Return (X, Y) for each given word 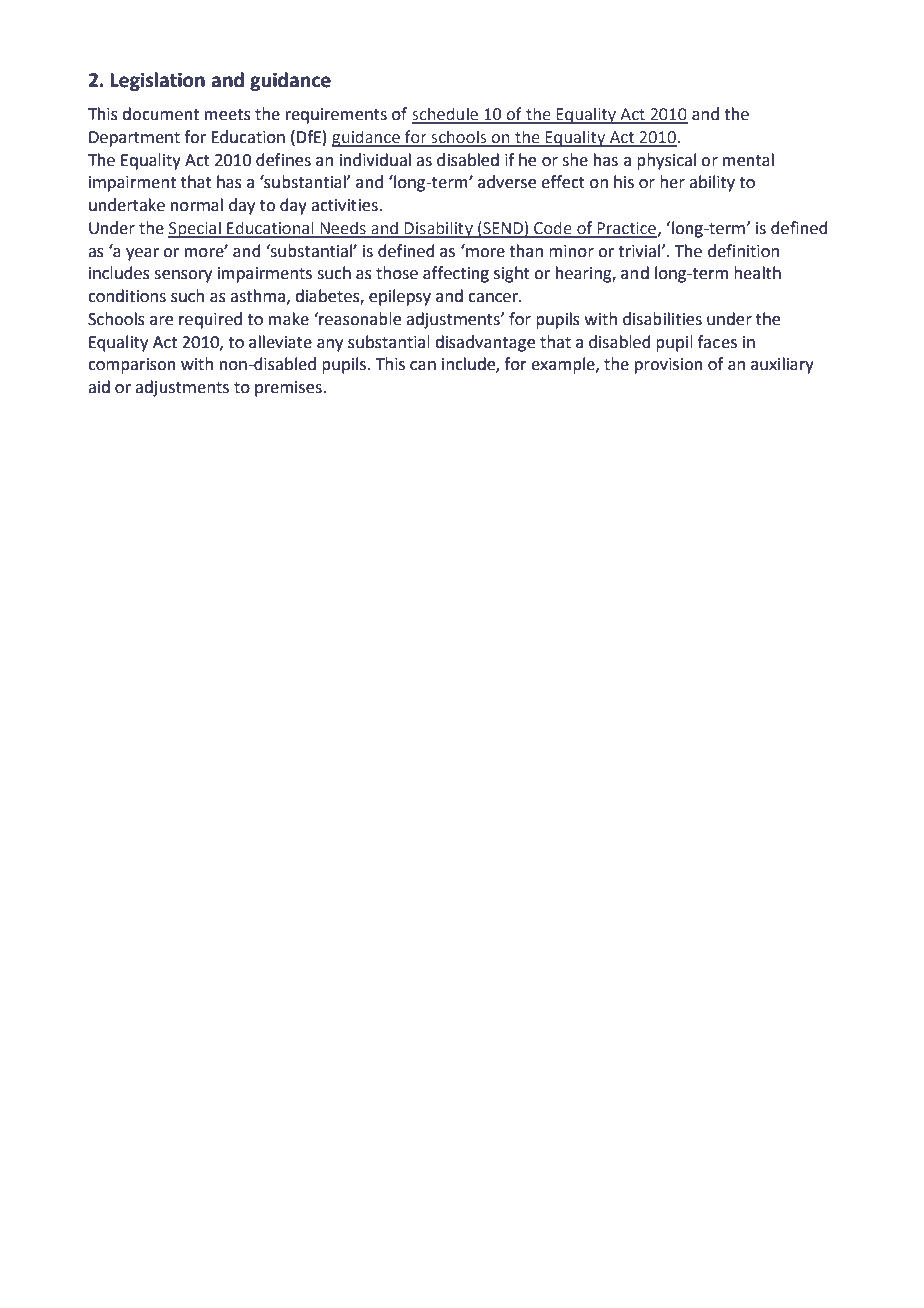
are (161, 321)
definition (743, 251)
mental (748, 160)
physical (666, 161)
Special (195, 229)
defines (283, 160)
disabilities (662, 319)
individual (375, 160)
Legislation (157, 81)
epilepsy (400, 297)
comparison (132, 366)
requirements (336, 116)
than (526, 251)
